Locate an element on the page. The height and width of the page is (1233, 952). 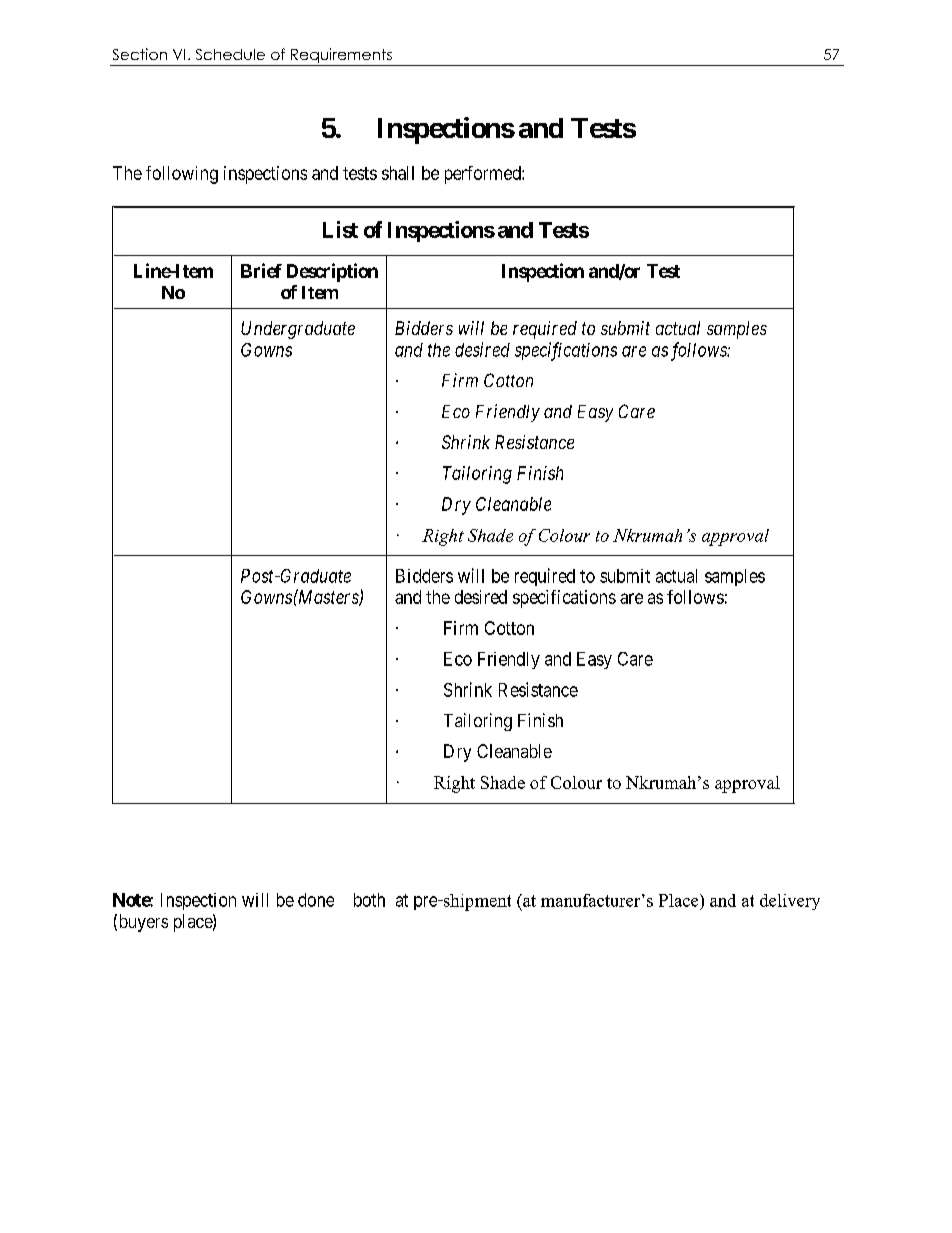
Requirements is located at coordinates (341, 55).
